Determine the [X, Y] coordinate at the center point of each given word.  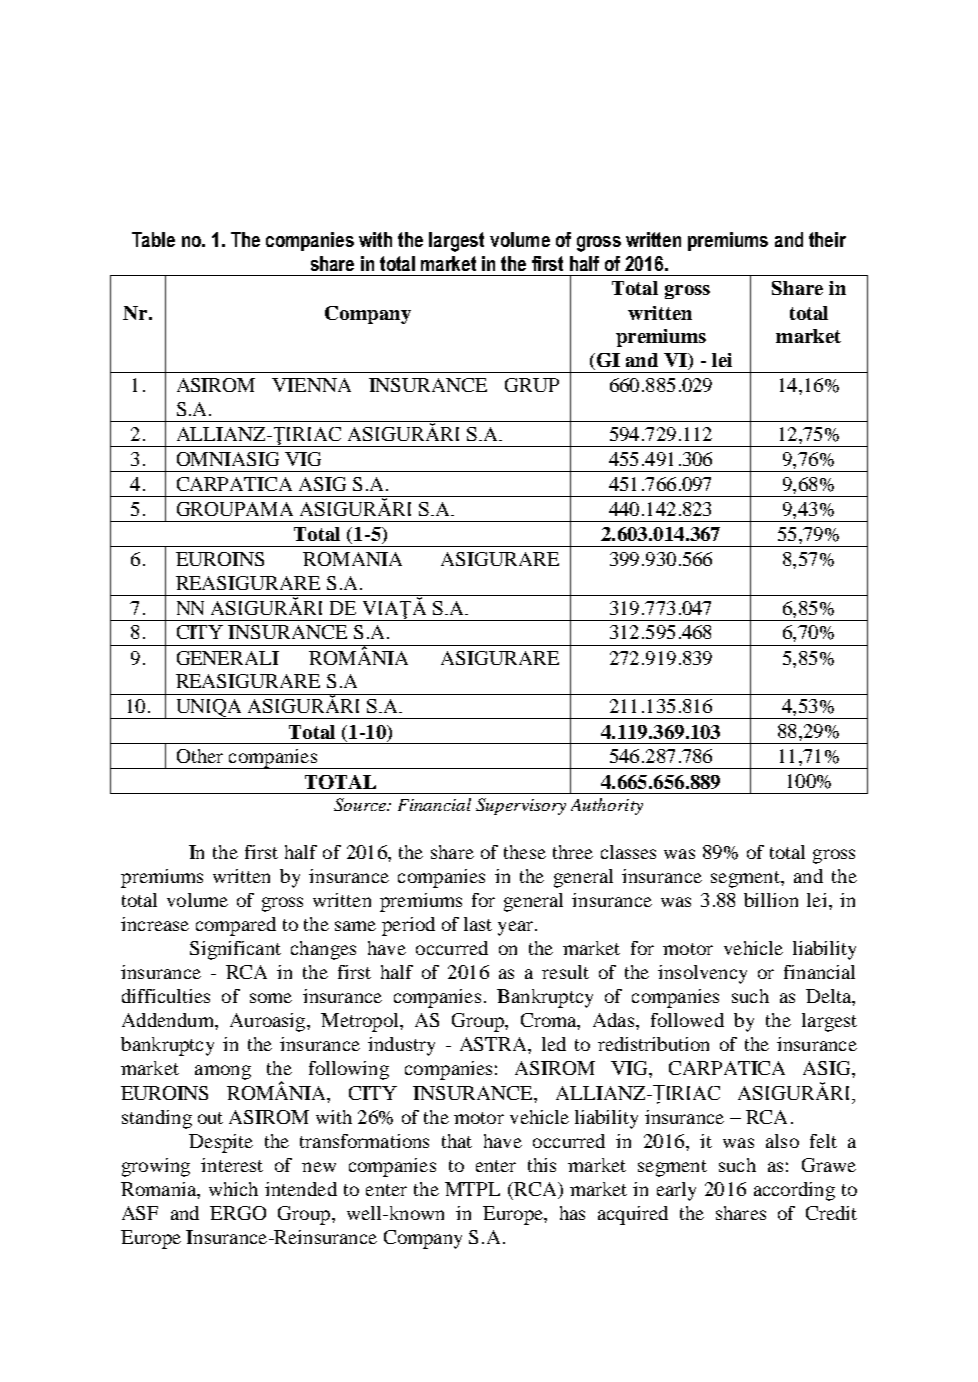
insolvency [702, 974]
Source [361, 804]
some [271, 998]
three [573, 852]
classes [628, 852]
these [525, 852]
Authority [607, 806]
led [554, 1044]
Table [153, 239]
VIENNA [311, 385]
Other [200, 756]
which [233, 1189]
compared [236, 926]
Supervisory [521, 806]
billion [771, 900]
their [827, 239]
